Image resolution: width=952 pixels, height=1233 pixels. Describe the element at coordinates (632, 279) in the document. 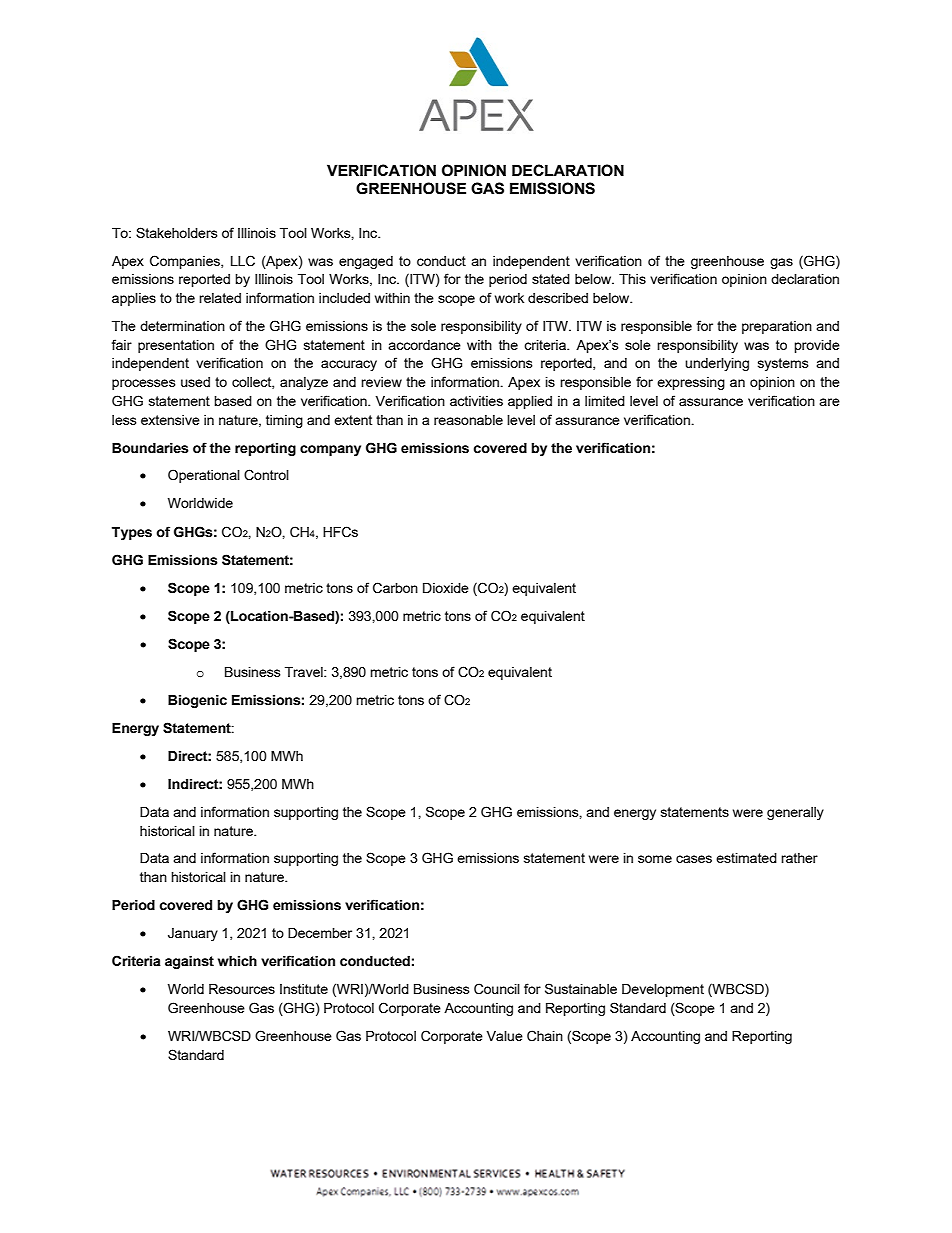

I see `This` at that location.
